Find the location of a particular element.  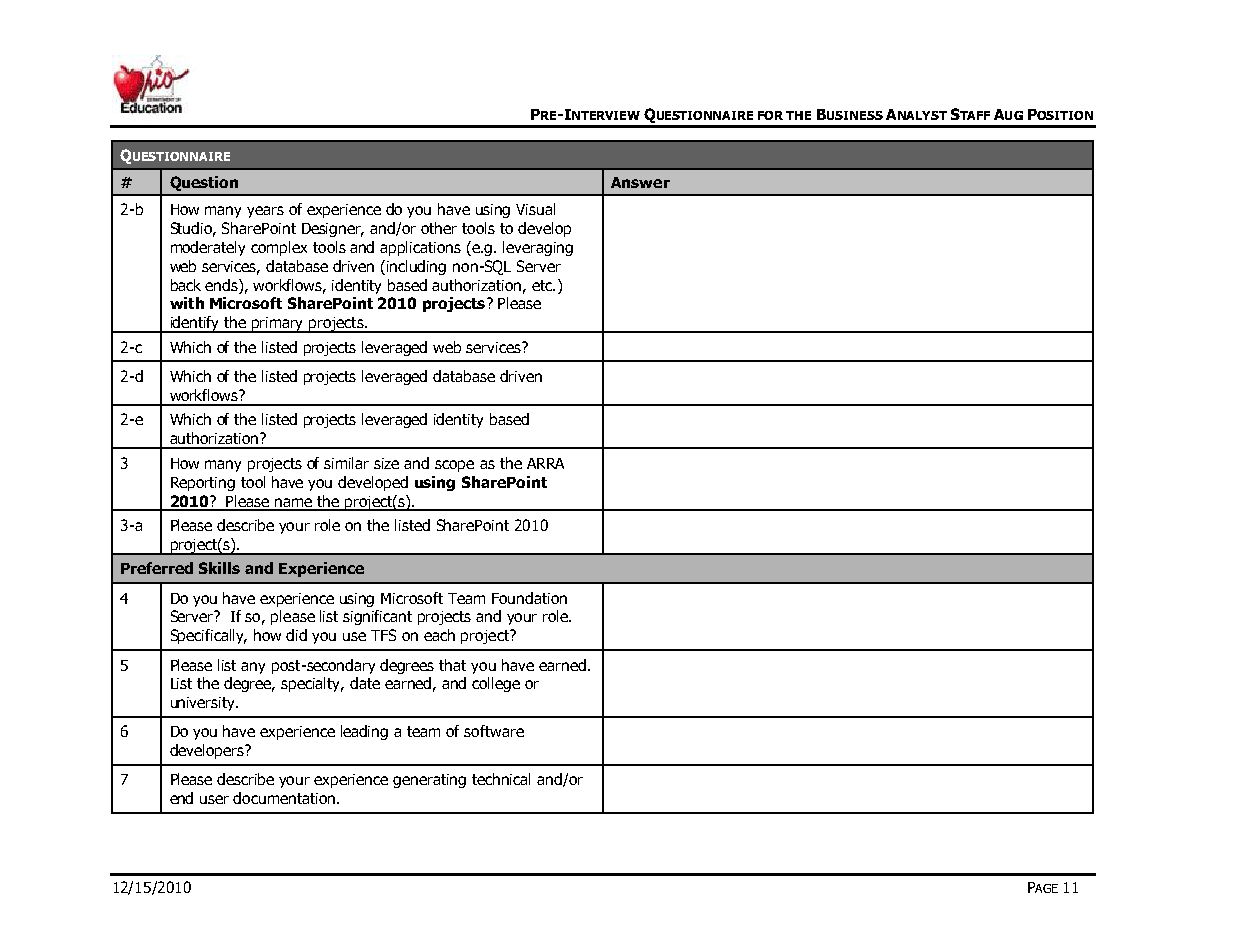

FOR is located at coordinates (770, 115).
